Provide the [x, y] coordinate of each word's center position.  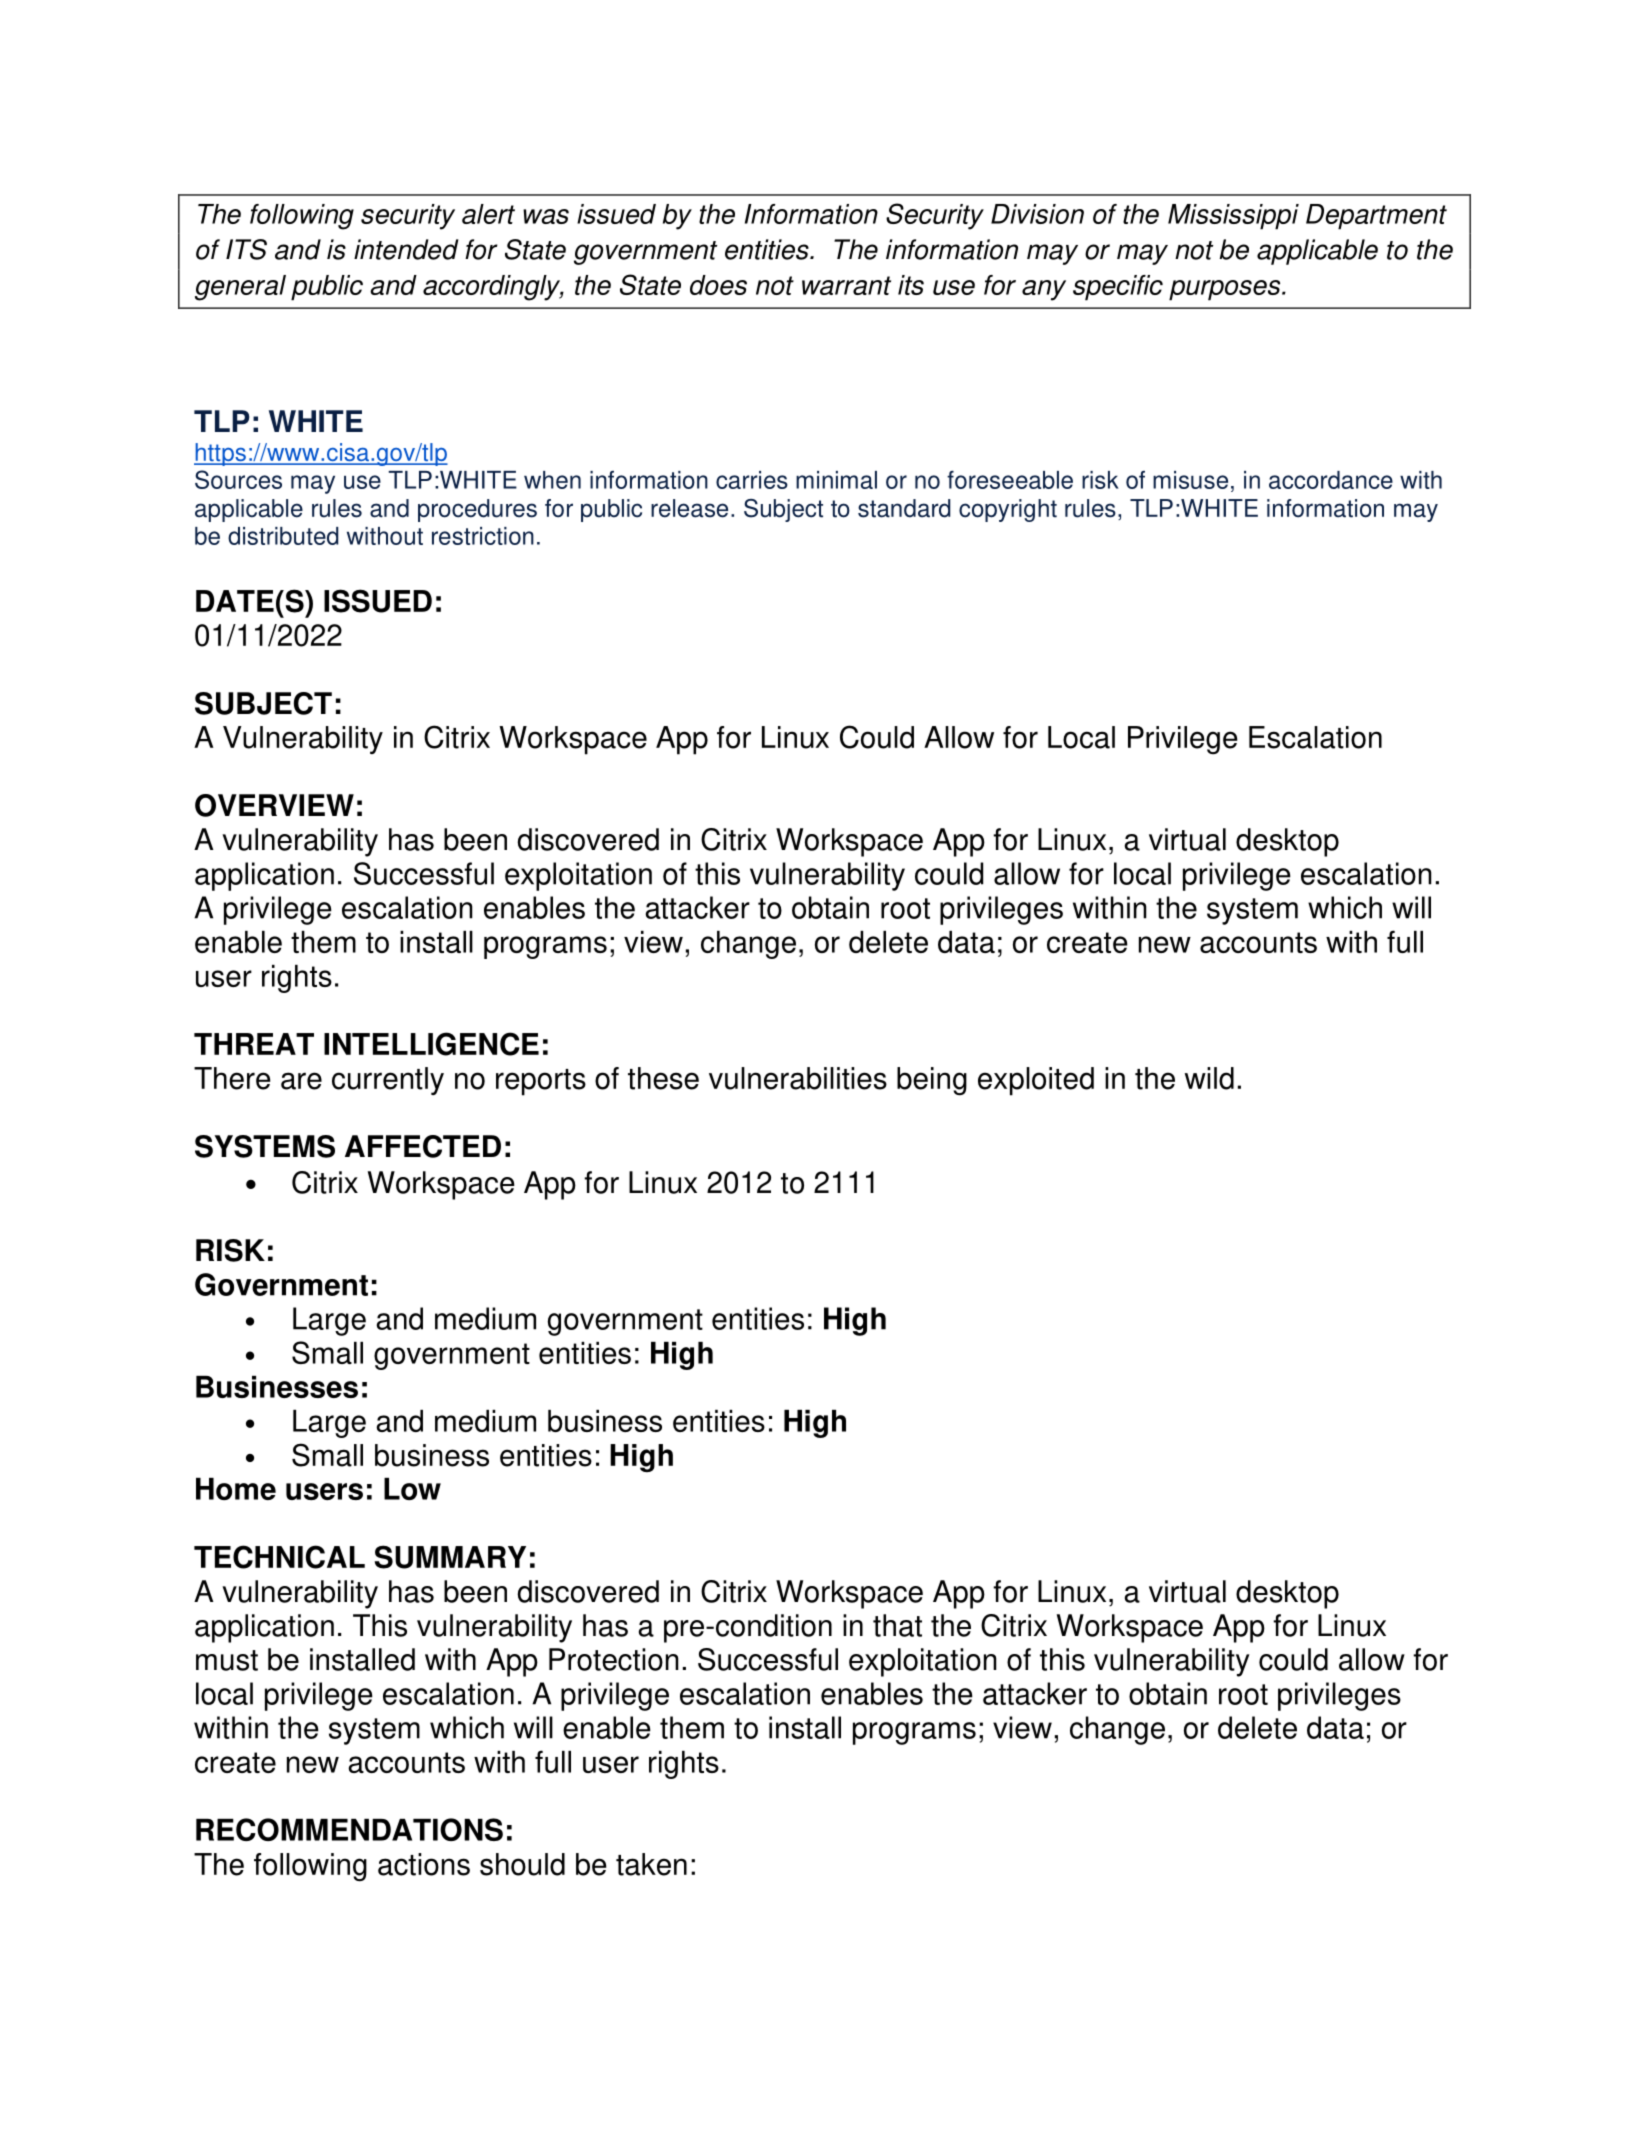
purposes [1226, 290]
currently [388, 1081]
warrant [846, 285]
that [897, 1625]
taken [651, 1864]
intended [406, 249]
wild [1209, 1078]
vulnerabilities [798, 1078]
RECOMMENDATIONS [349, 1829]
